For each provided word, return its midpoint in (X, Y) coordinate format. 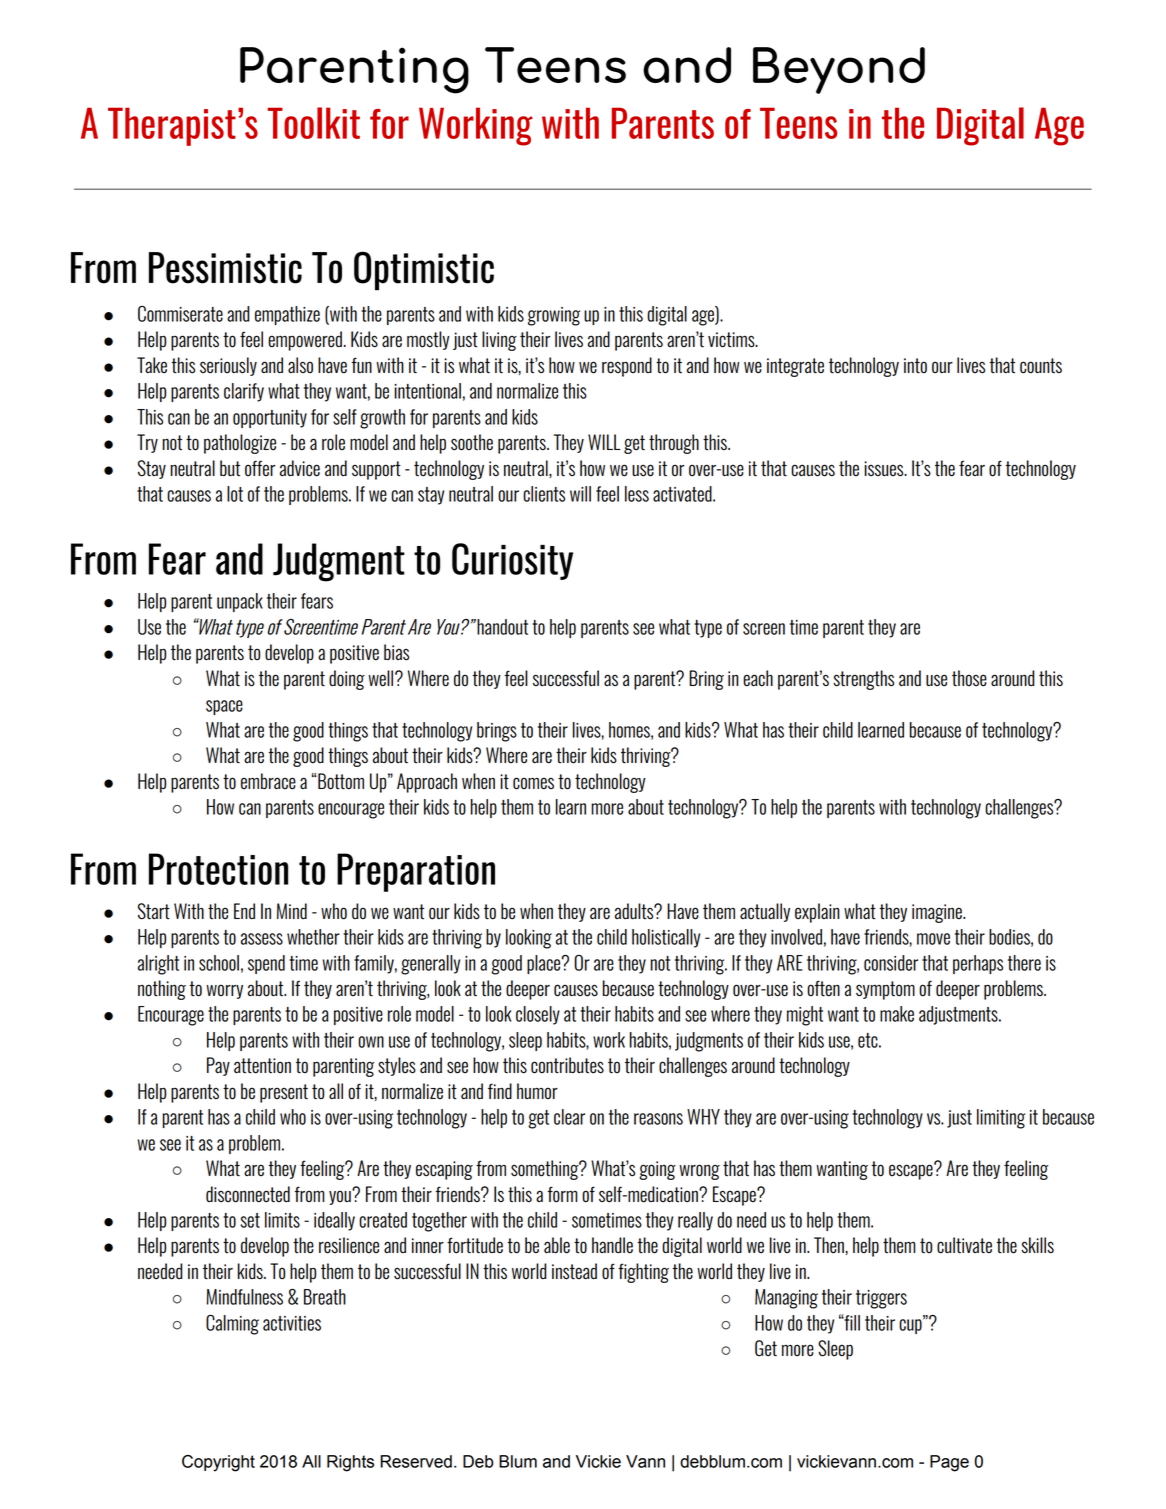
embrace (268, 781)
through (674, 444)
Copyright (218, 1463)
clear (569, 1117)
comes (533, 783)
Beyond (839, 70)
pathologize (240, 444)
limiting (1001, 1119)
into (915, 366)
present (284, 1093)
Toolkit (314, 123)
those (969, 678)
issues (885, 469)
